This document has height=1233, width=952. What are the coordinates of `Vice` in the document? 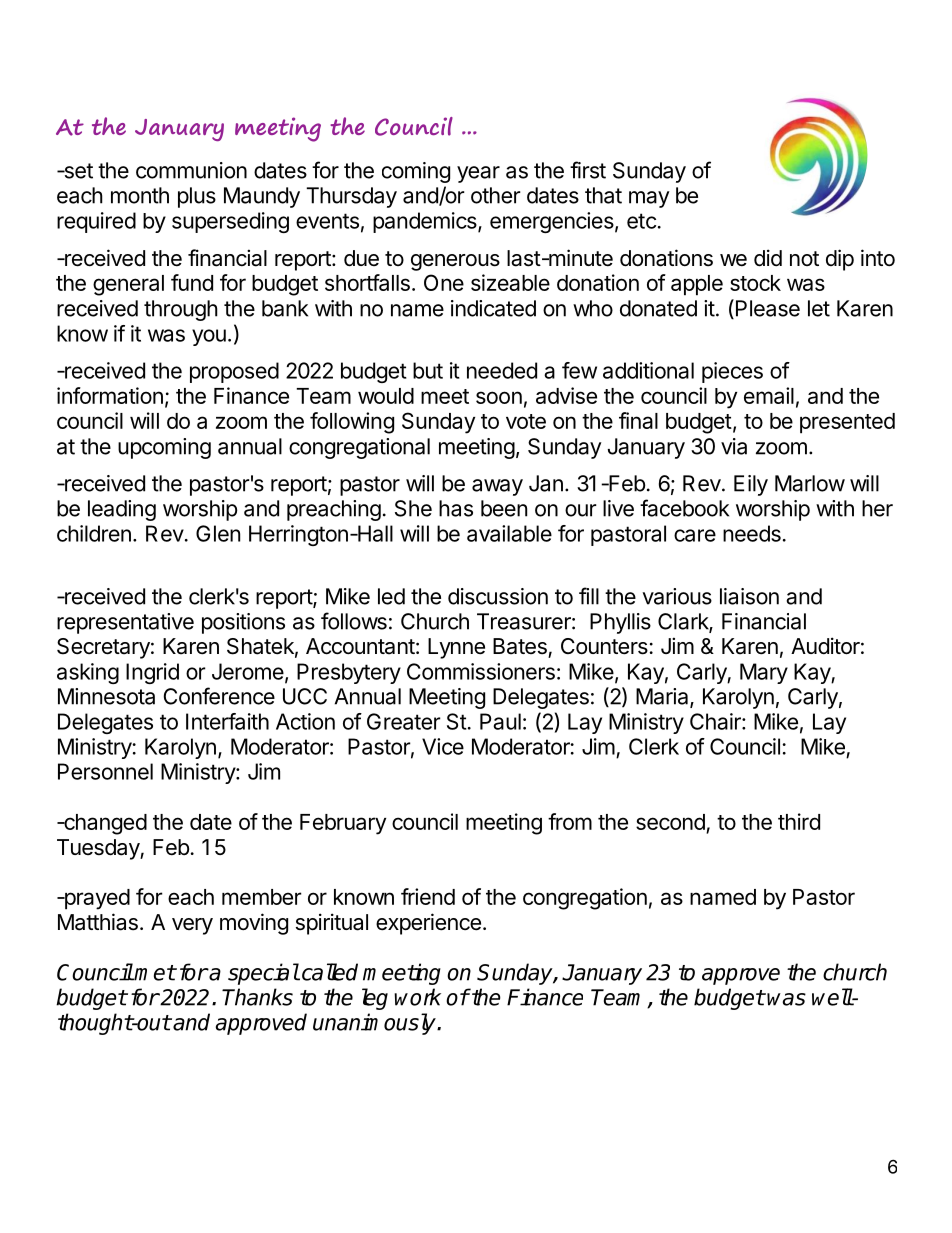 It's located at (443, 746).
